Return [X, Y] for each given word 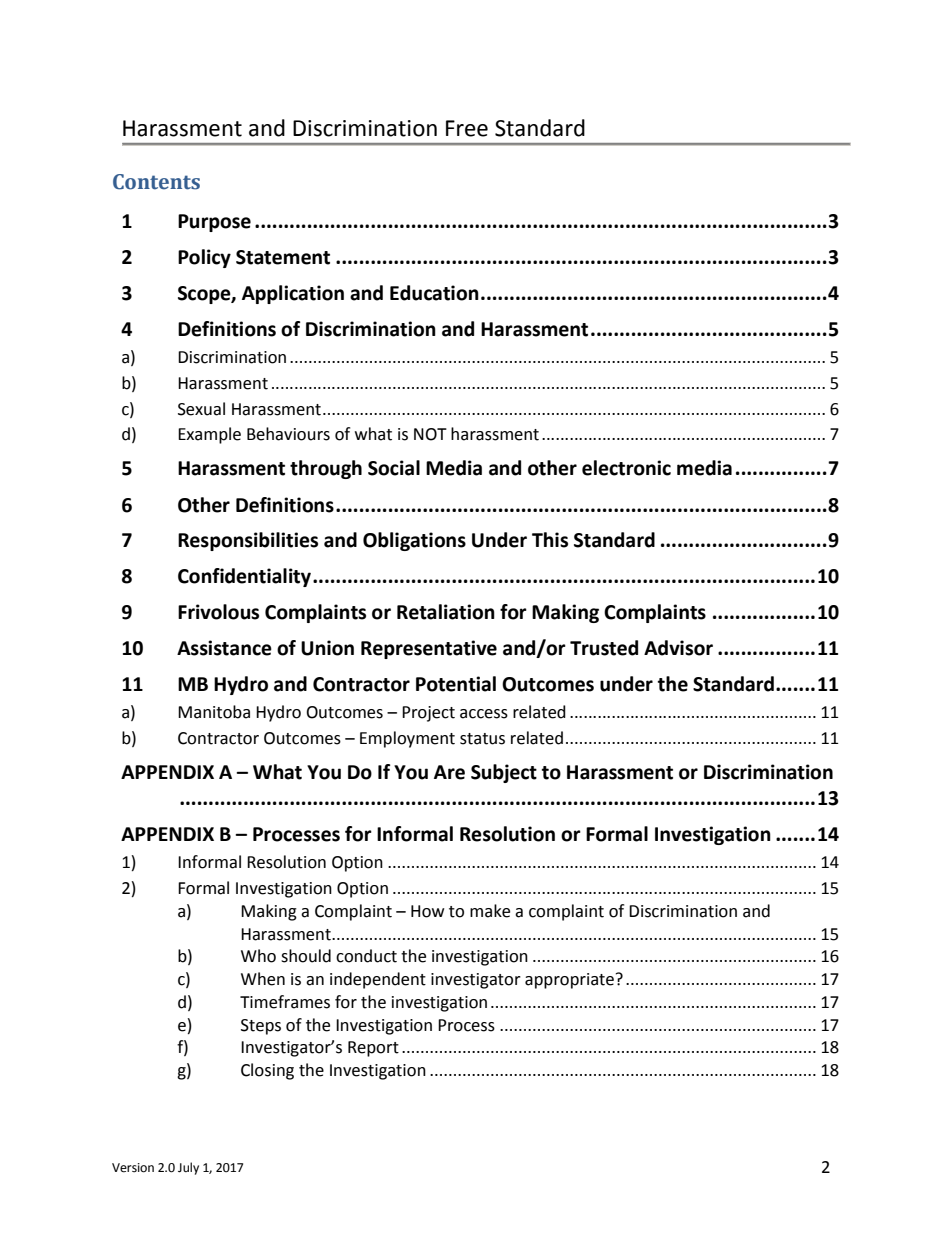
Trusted [604, 648]
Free [467, 128]
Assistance [224, 648]
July [188, 1168]
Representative [429, 649]
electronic [626, 468]
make [490, 911]
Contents [156, 182]
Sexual [201, 409]
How [427, 911]
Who [258, 956]
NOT [430, 434]
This [550, 540]
